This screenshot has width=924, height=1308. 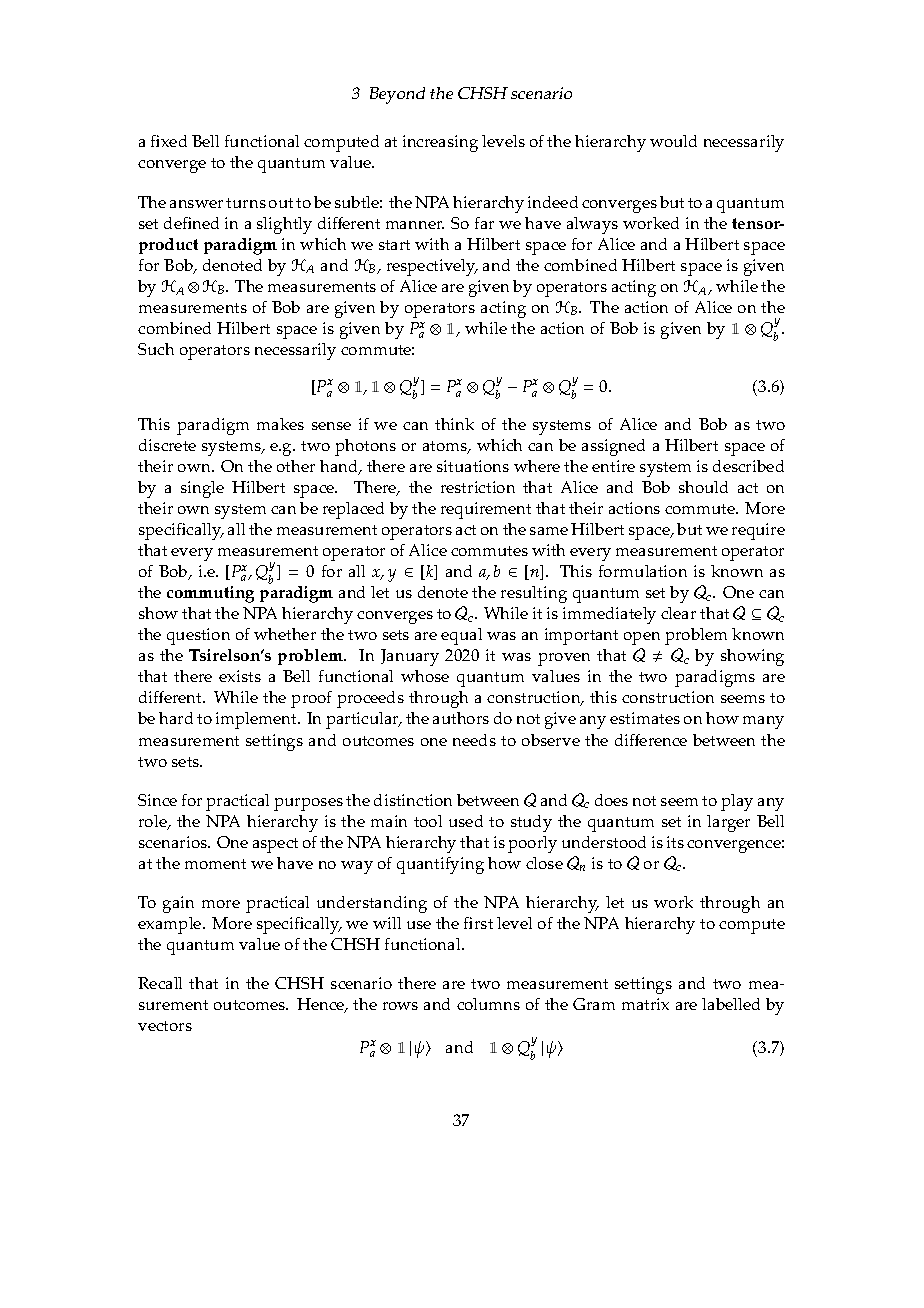 I want to click on resulting, so click(x=534, y=594).
